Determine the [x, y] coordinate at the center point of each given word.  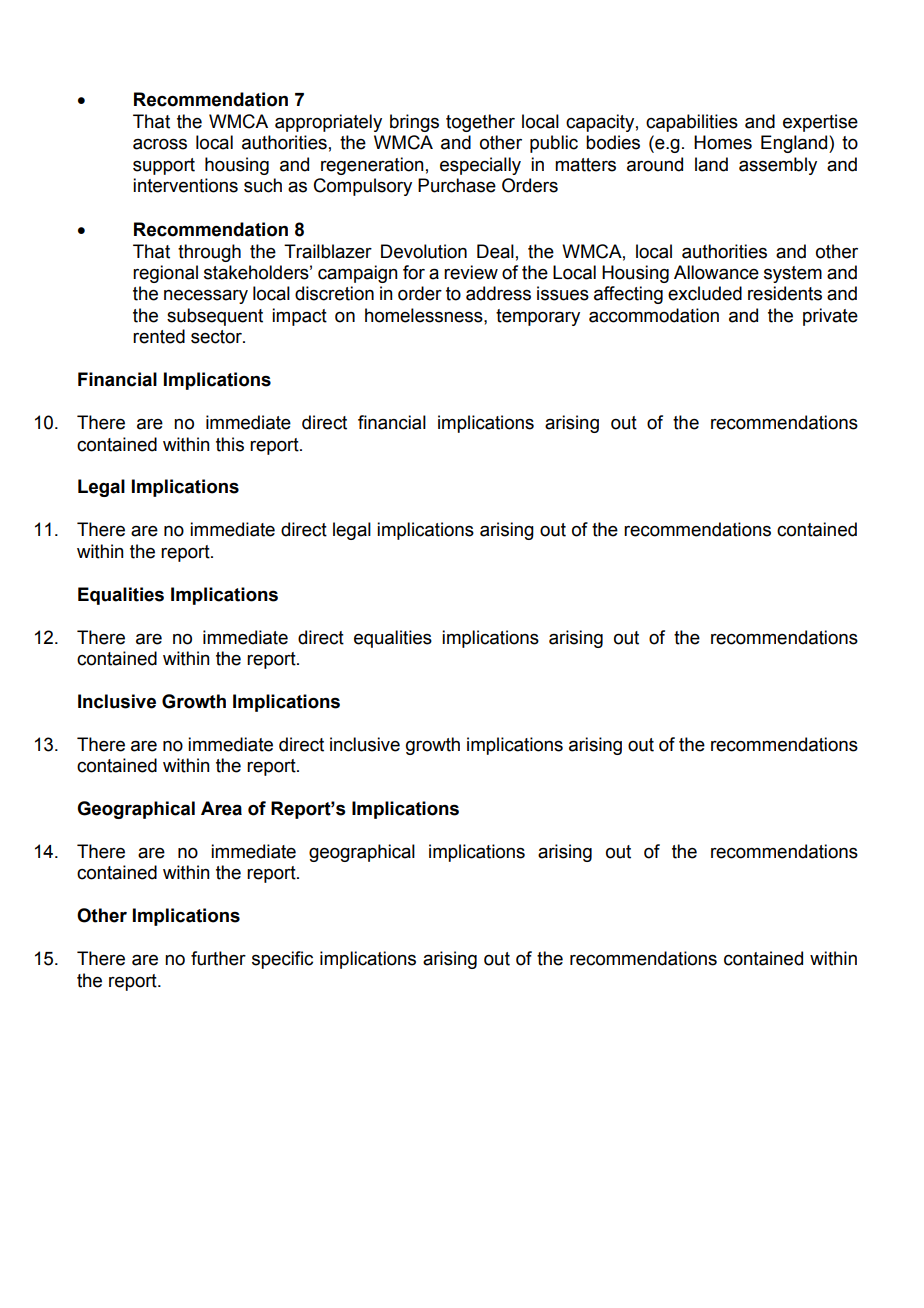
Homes [723, 142]
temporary [538, 317]
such [263, 185]
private [830, 317]
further [218, 958]
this [230, 444]
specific [282, 960]
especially [480, 166]
